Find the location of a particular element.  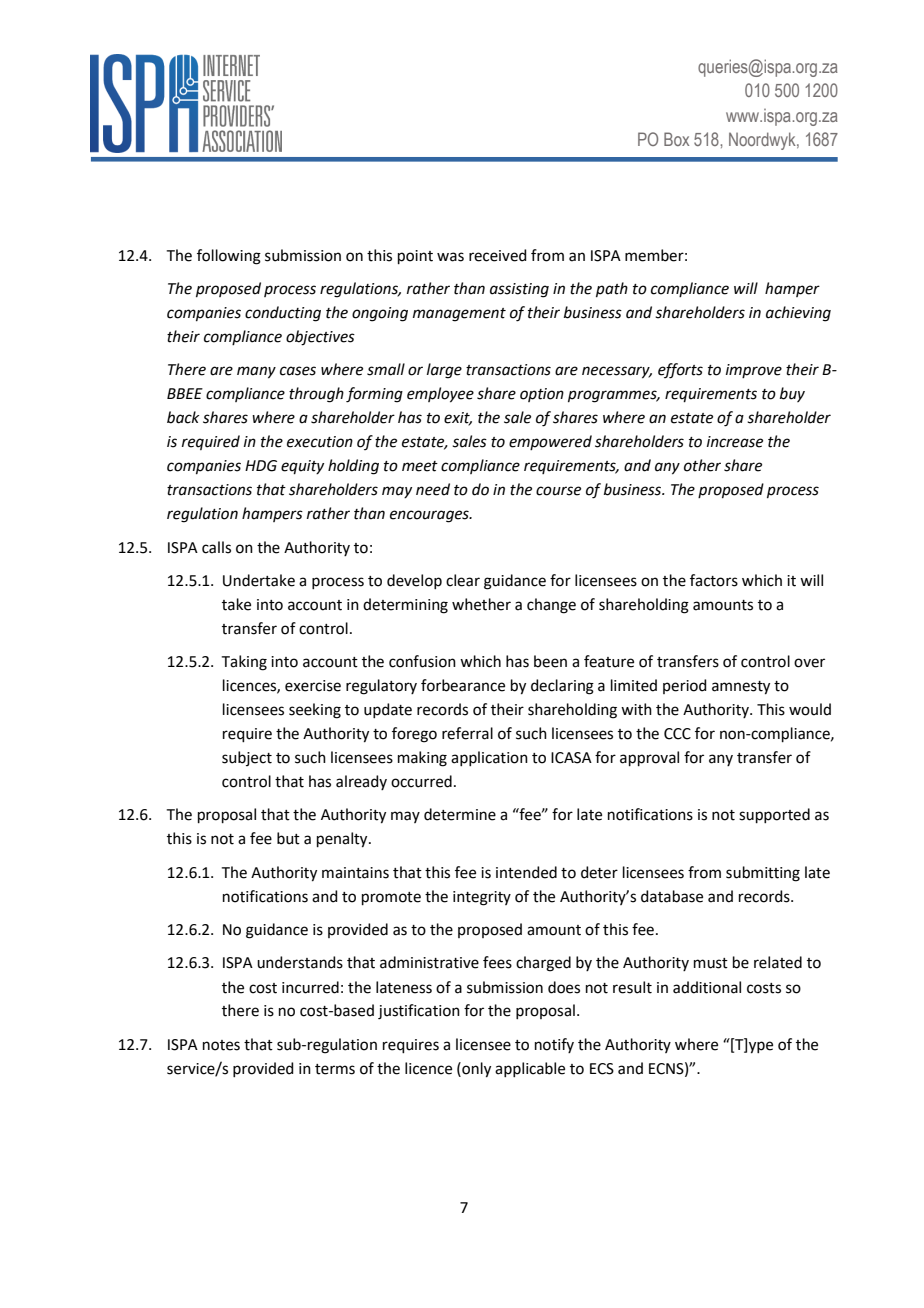

whether is located at coordinates (481, 604).
